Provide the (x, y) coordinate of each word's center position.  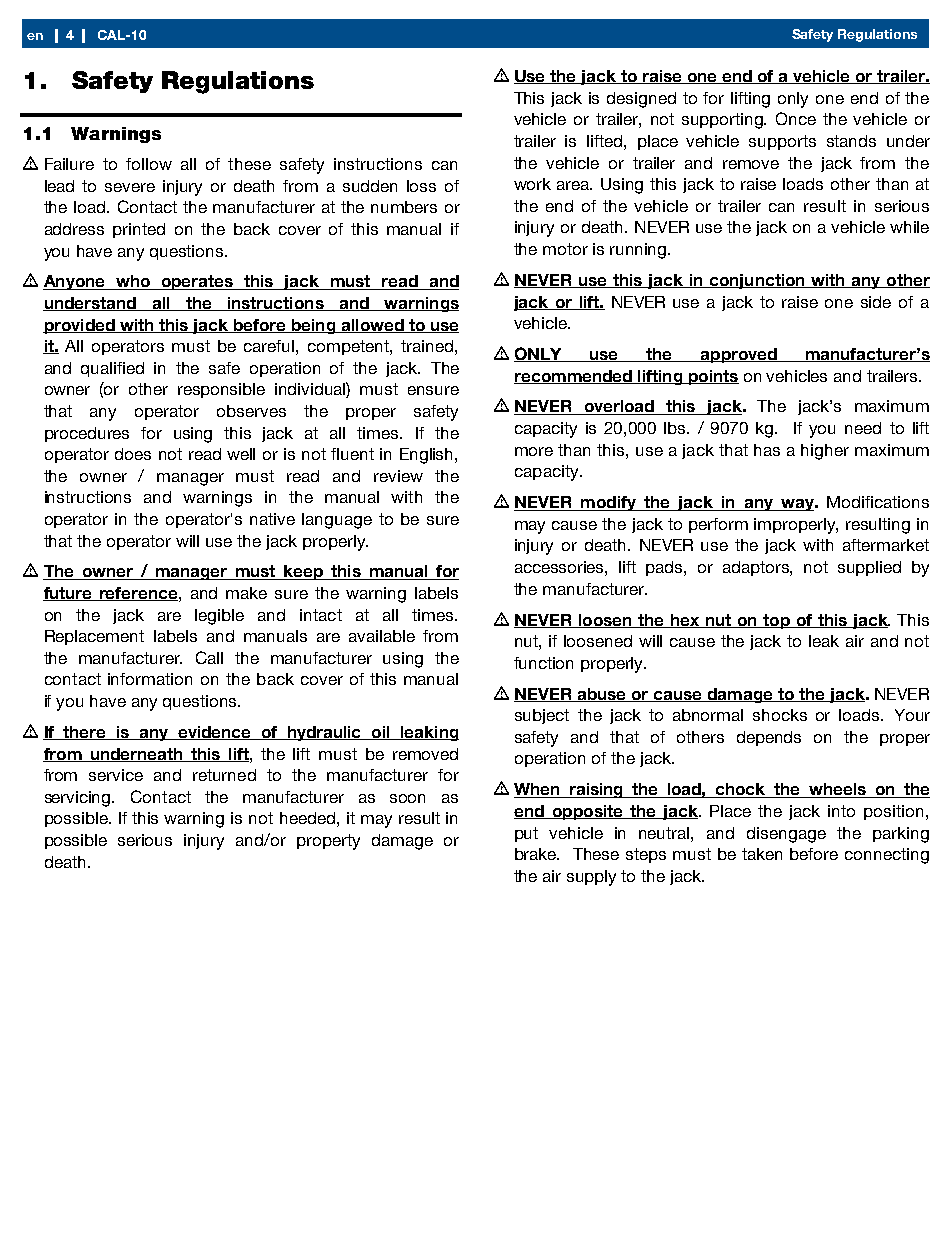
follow (149, 164)
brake (537, 854)
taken (762, 854)
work (532, 184)
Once (796, 118)
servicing (79, 799)
